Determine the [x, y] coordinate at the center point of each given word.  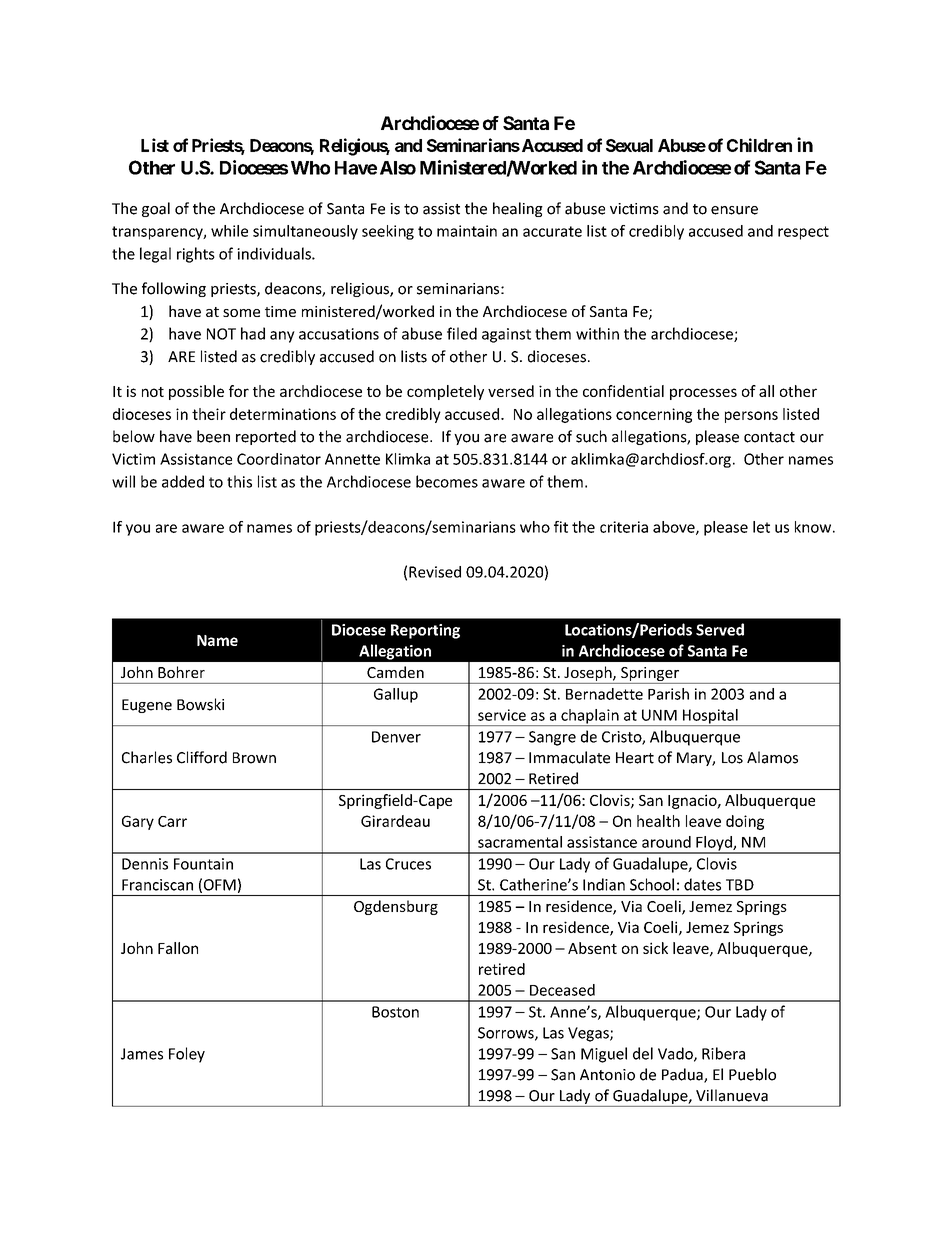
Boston [395, 1012]
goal [156, 209]
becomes [447, 481]
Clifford [202, 757]
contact [769, 437]
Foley [187, 1055]
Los [732, 758]
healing [518, 209]
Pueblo [752, 1074]
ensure [734, 210]
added [183, 481]
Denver [396, 737]
